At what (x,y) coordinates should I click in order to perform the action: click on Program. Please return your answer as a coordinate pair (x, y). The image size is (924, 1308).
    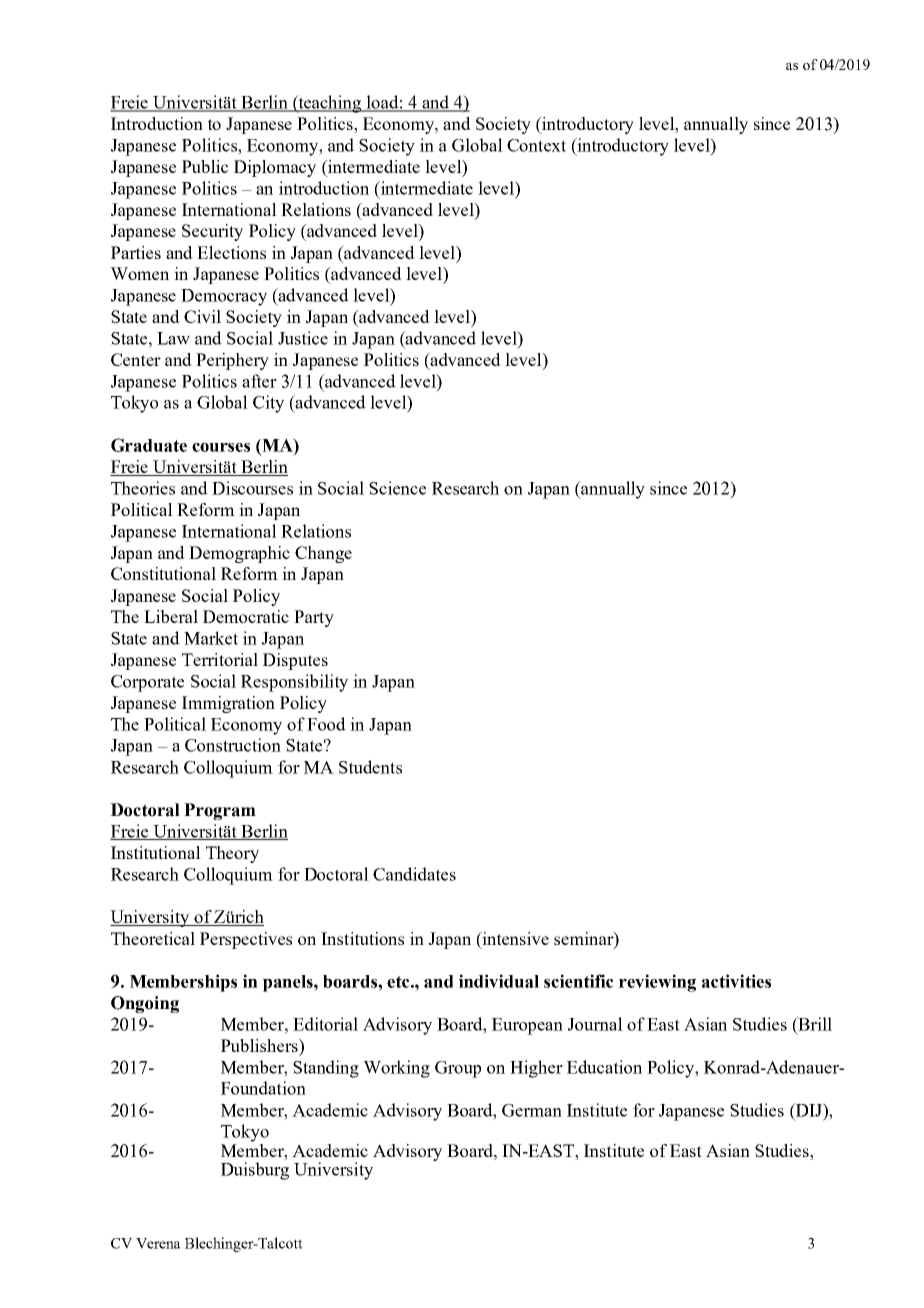
    Looking at the image, I should click on (220, 811).
